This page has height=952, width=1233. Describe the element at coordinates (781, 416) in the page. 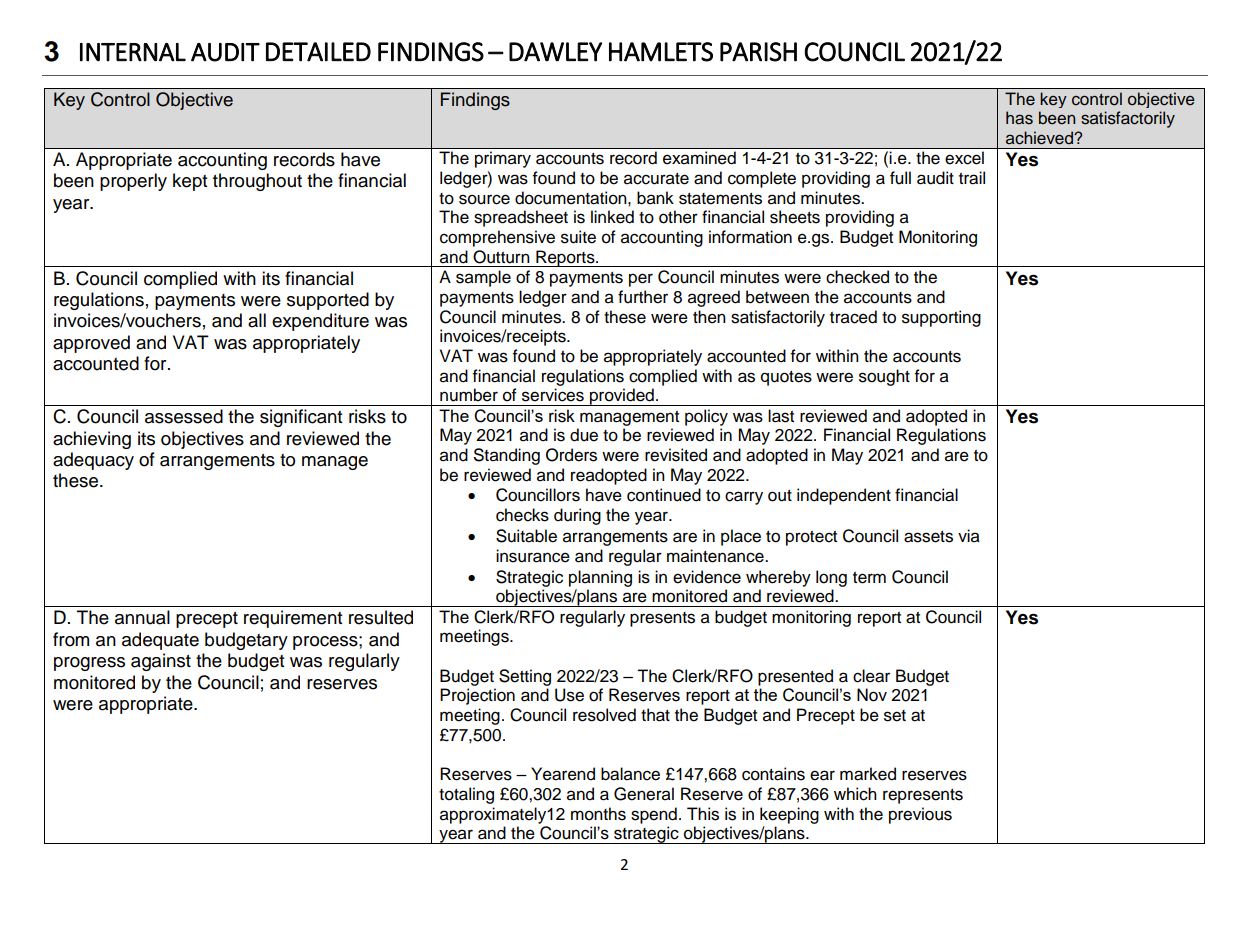

I see `last` at that location.
